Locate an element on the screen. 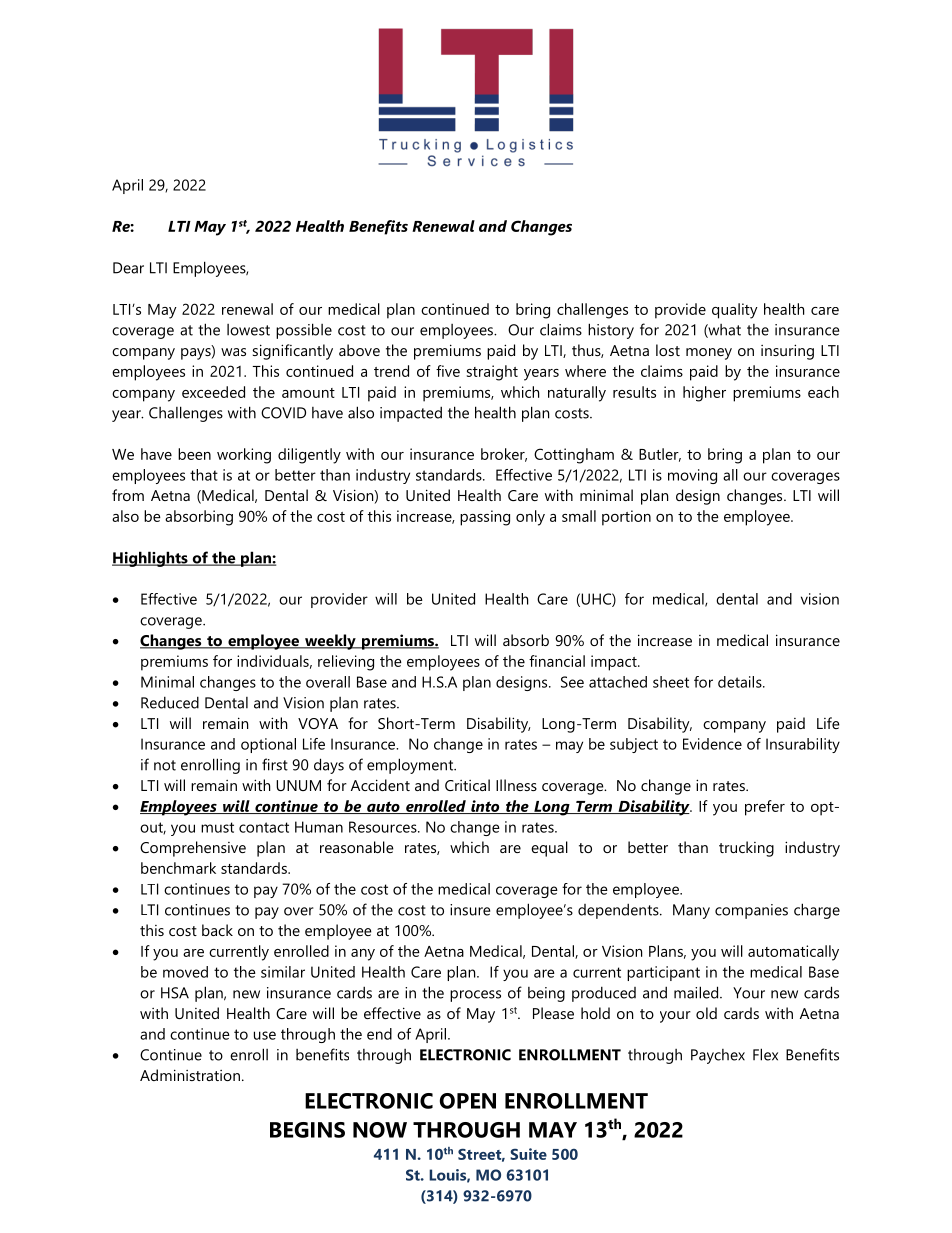 The height and width of the screenshot is (1233, 952). five is located at coordinates (448, 371).
